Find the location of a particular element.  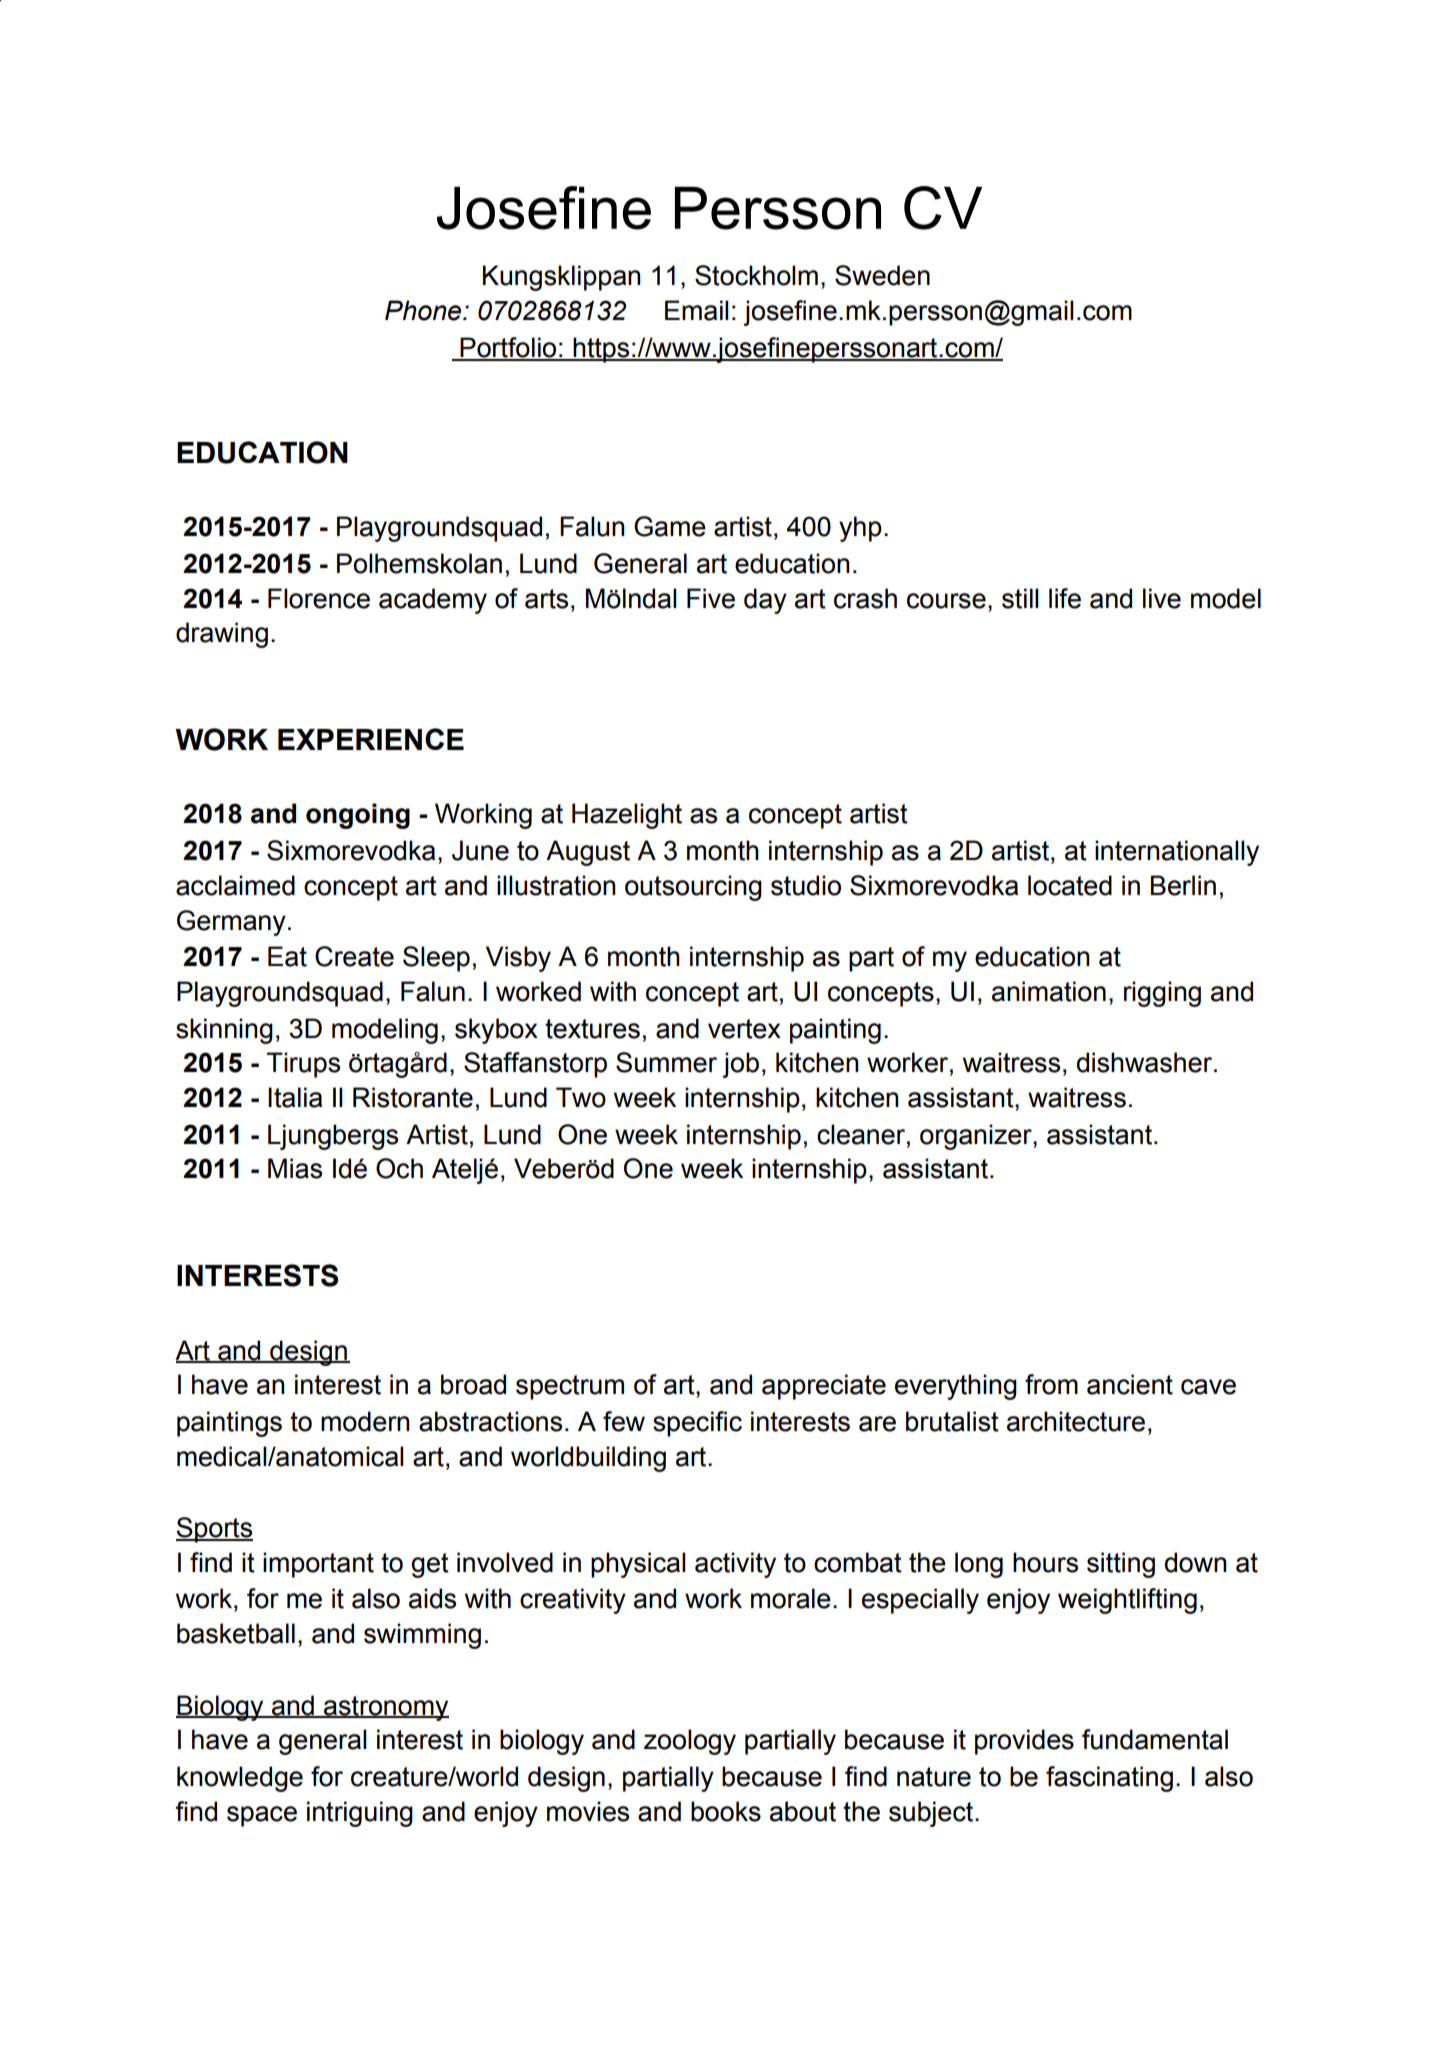

Och is located at coordinates (399, 1168).
